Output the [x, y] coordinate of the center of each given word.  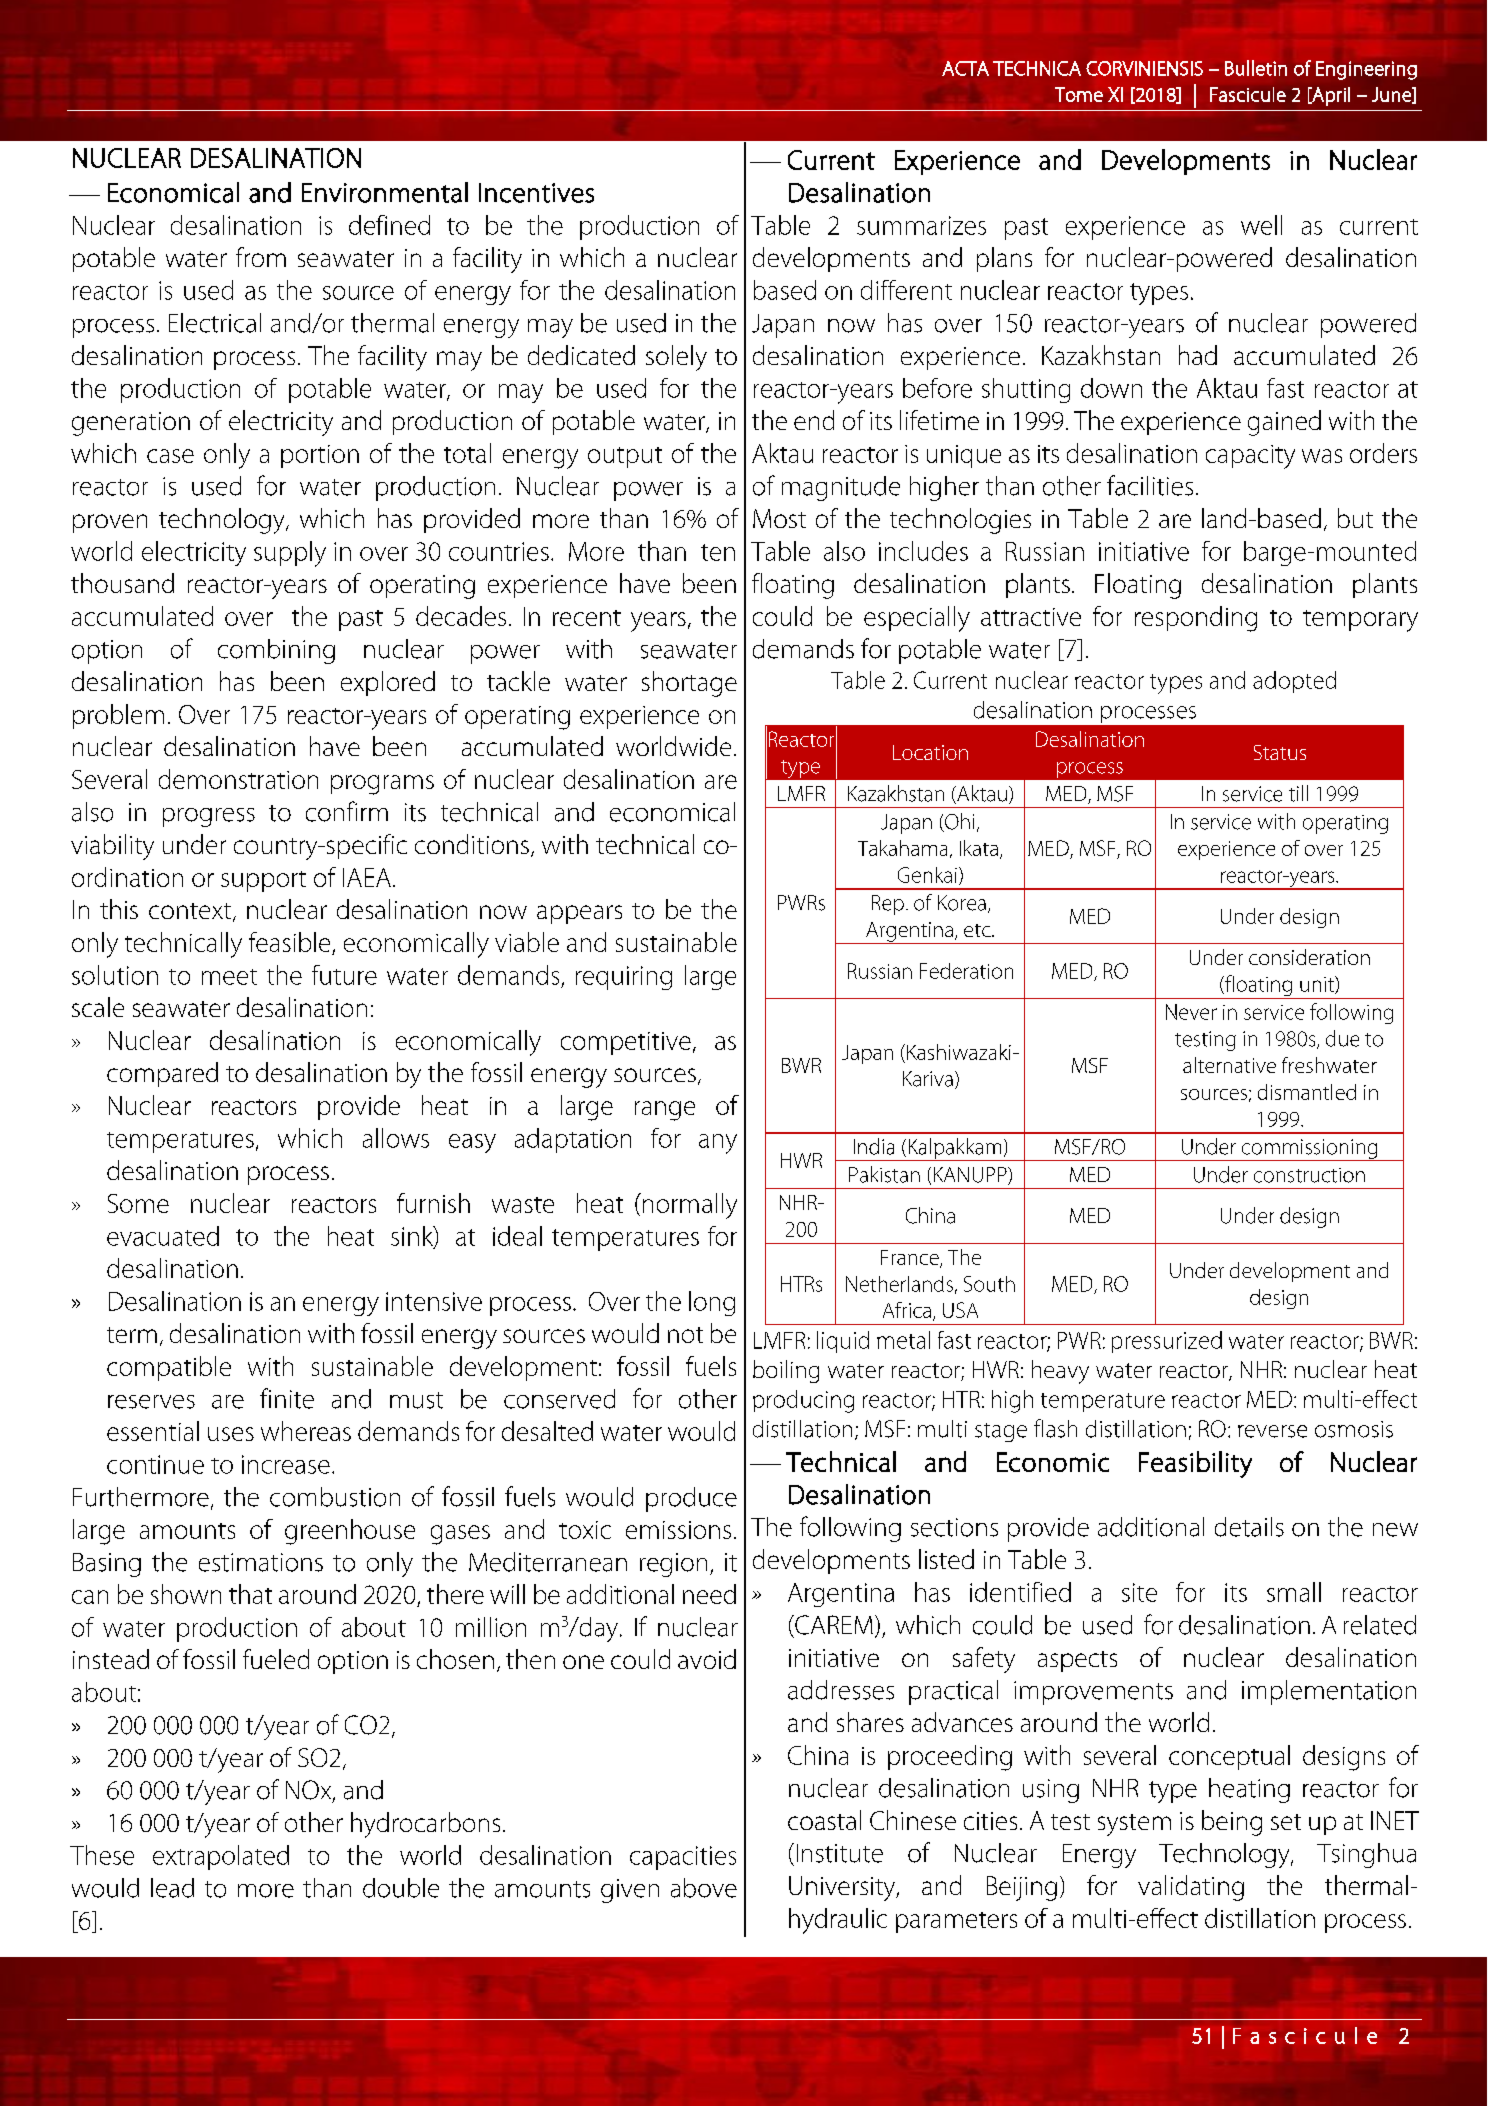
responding [1196, 619]
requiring [624, 978]
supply [290, 554]
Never [1191, 1012]
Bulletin [1256, 68]
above [704, 1888]
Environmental [385, 192]
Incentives [536, 193]
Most [779, 518]
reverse [1272, 1431]
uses [231, 1434]
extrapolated [221, 1857]
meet [229, 977]
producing [803, 1401]
